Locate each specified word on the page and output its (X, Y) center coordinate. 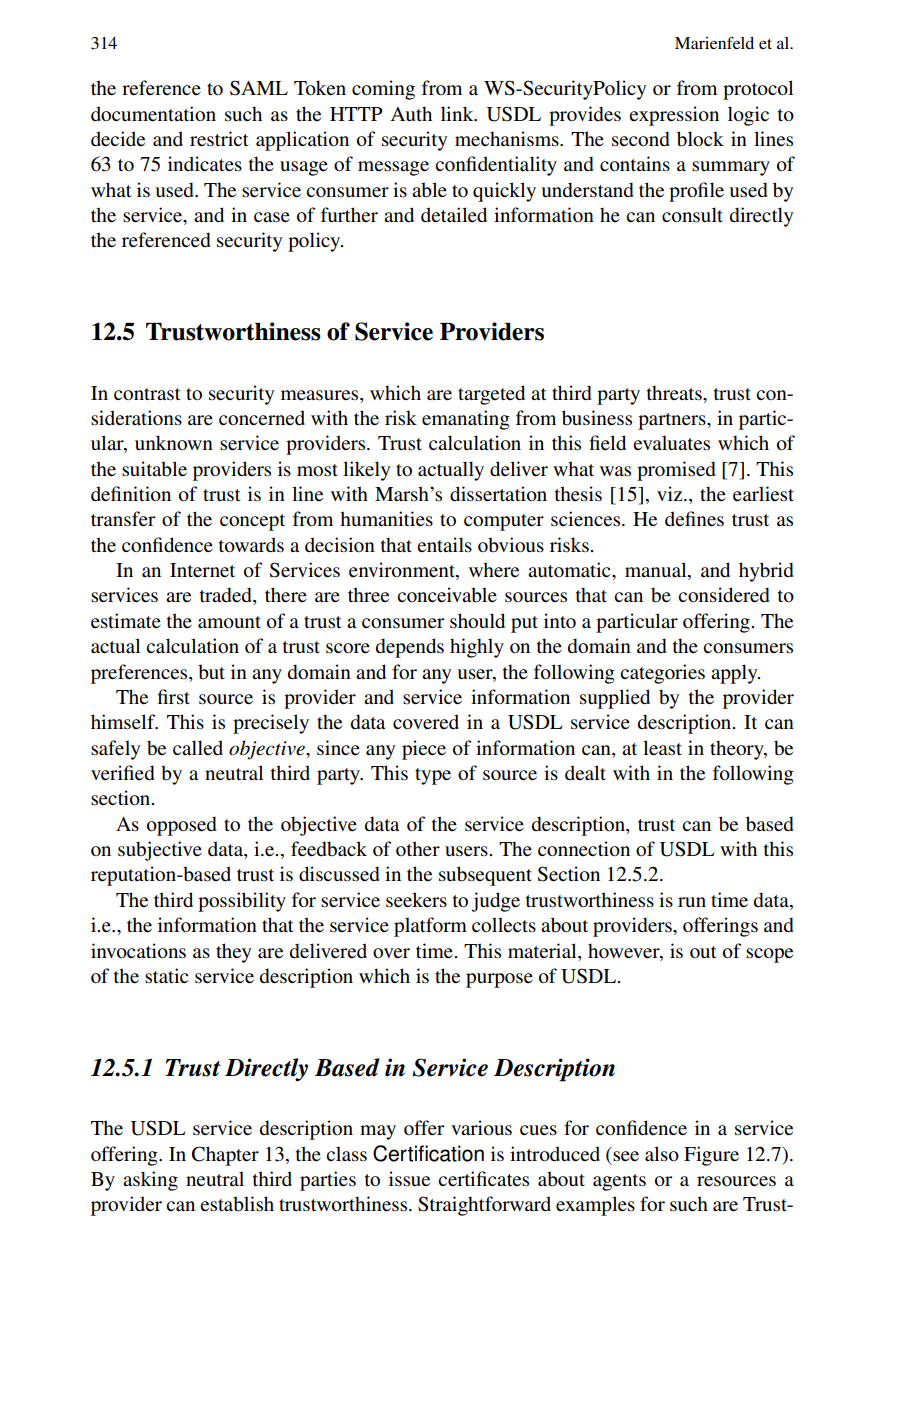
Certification (428, 1153)
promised (676, 471)
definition (131, 494)
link (458, 113)
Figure (711, 1156)
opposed (182, 826)
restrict (219, 139)
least (662, 748)
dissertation (498, 494)
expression (674, 116)
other (418, 849)
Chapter (225, 1156)
